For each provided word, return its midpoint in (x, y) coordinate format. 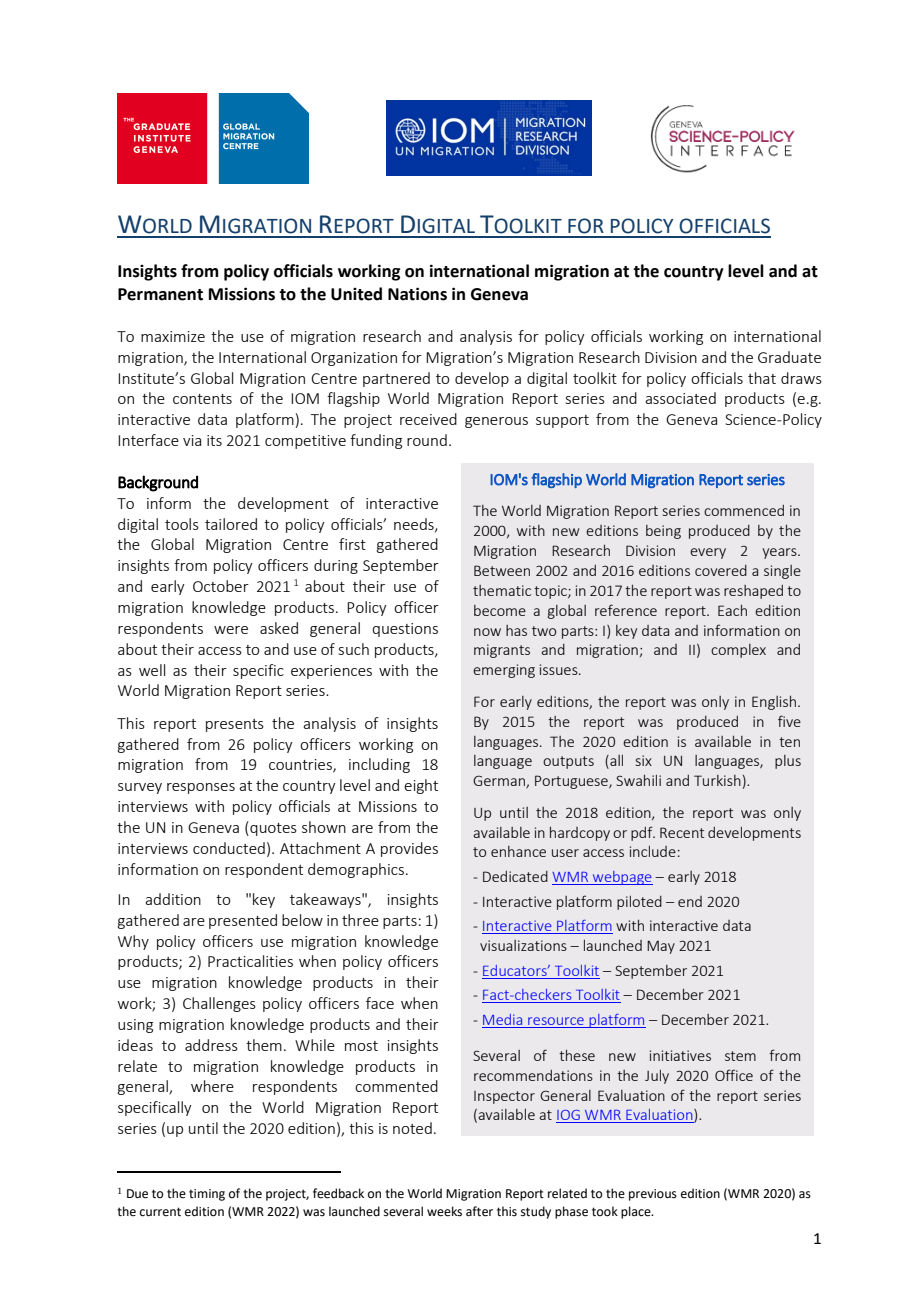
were (231, 630)
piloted (639, 902)
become (500, 610)
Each (732, 610)
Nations (417, 294)
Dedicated (515, 876)
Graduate (789, 357)
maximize (173, 336)
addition (173, 899)
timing (207, 1195)
